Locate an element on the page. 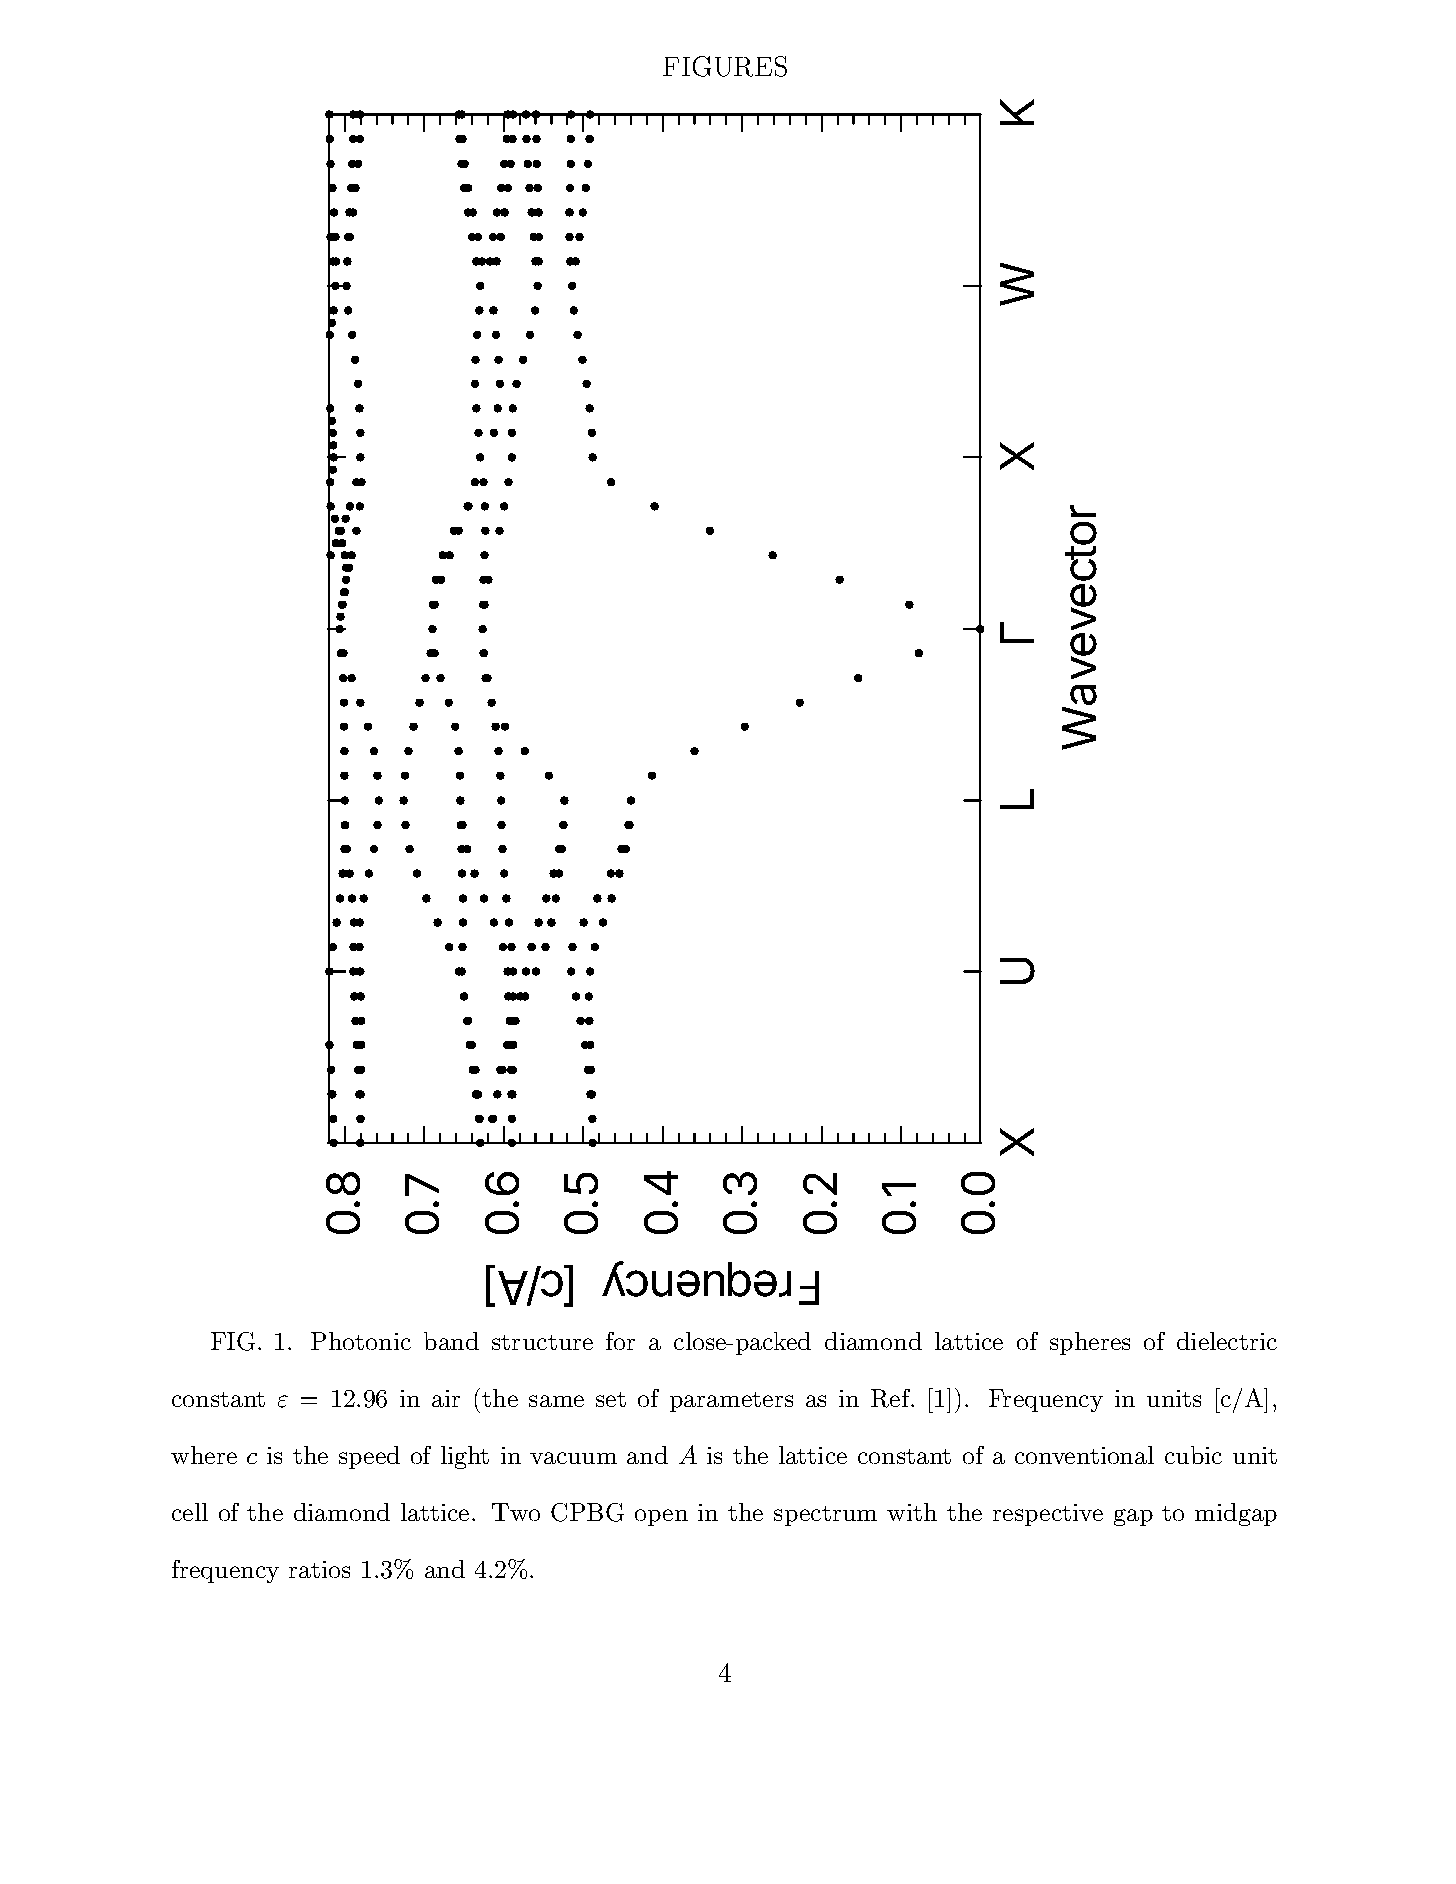  structure is located at coordinates (542, 1342).
